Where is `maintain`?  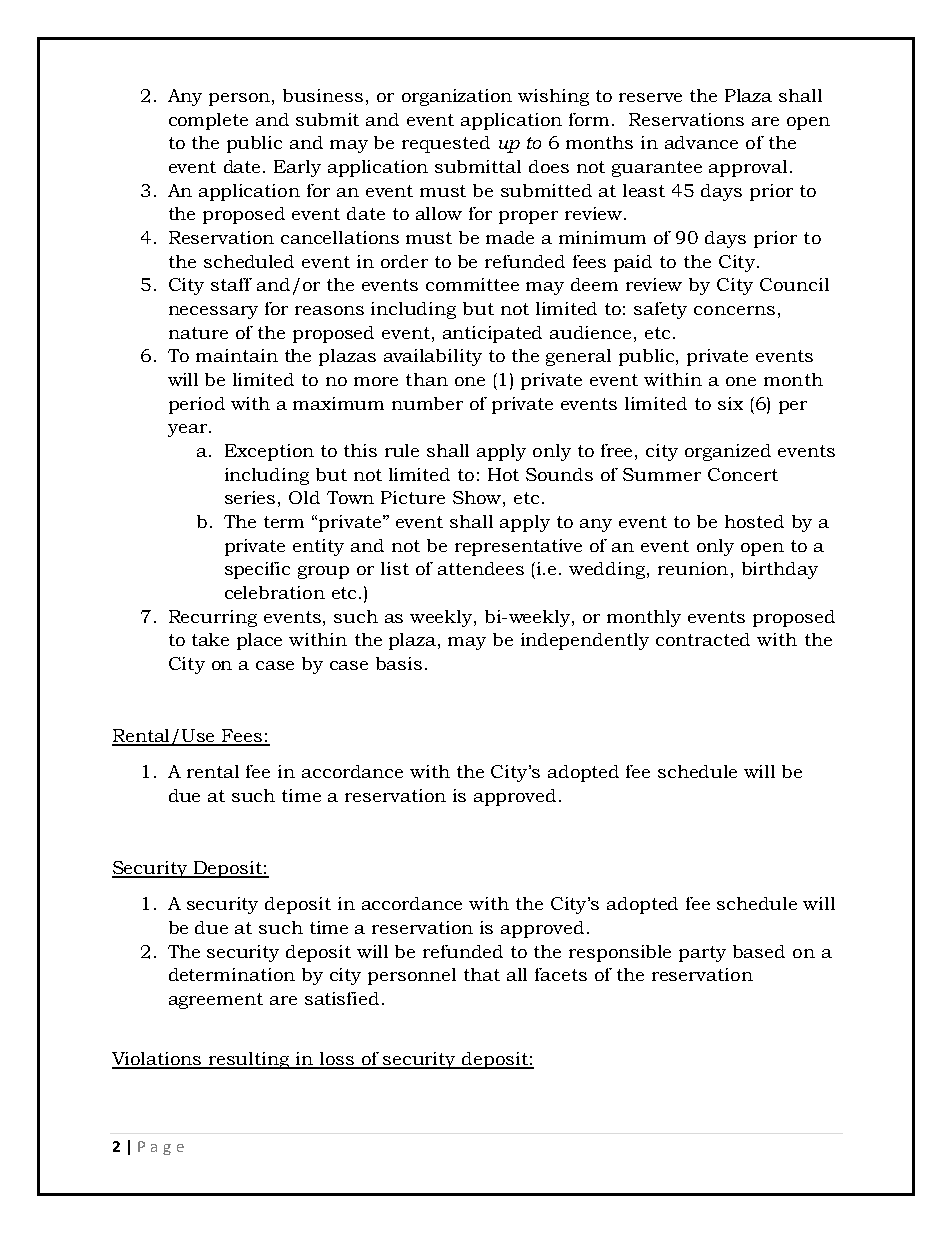
maintain is located at coordinates (237, 355).
